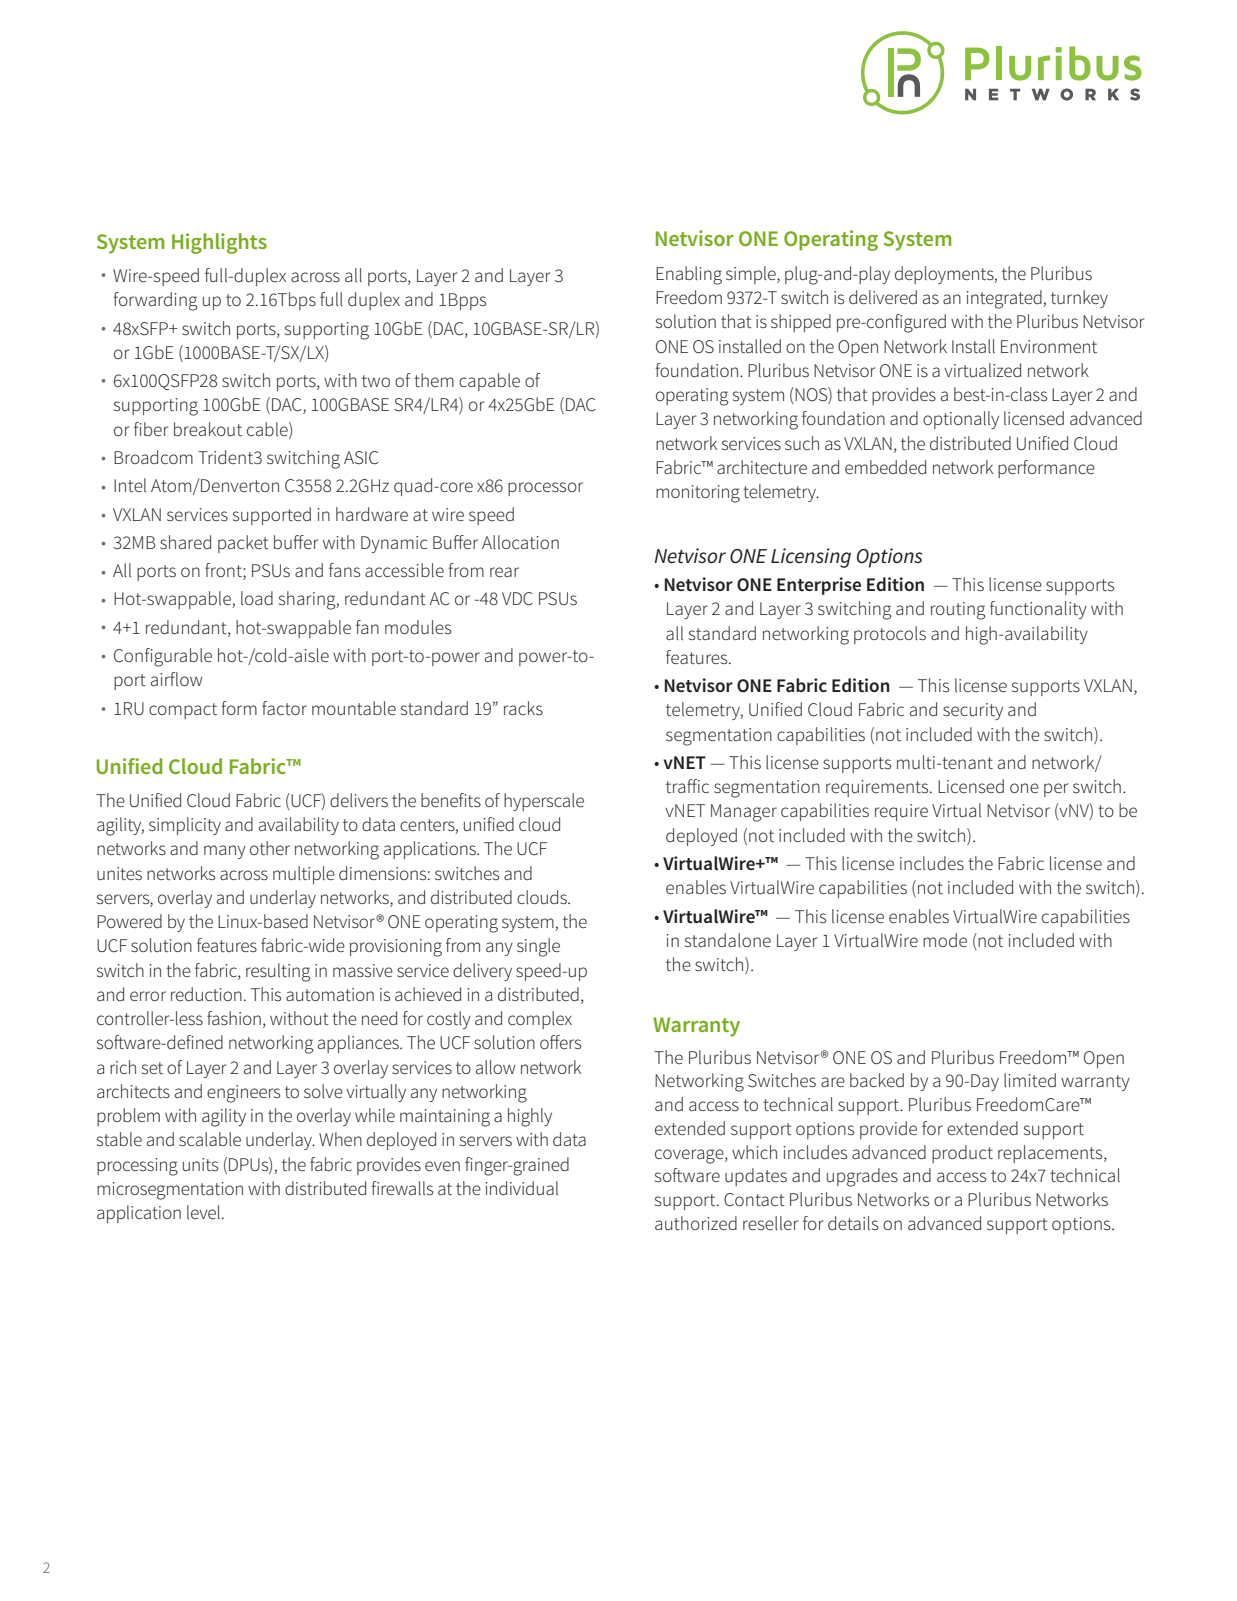 The image size is (1237, 1601). What do you see at coordinates (278, 972) in the screenshot?
I see `resulting` at bounding box center [278, 972].
